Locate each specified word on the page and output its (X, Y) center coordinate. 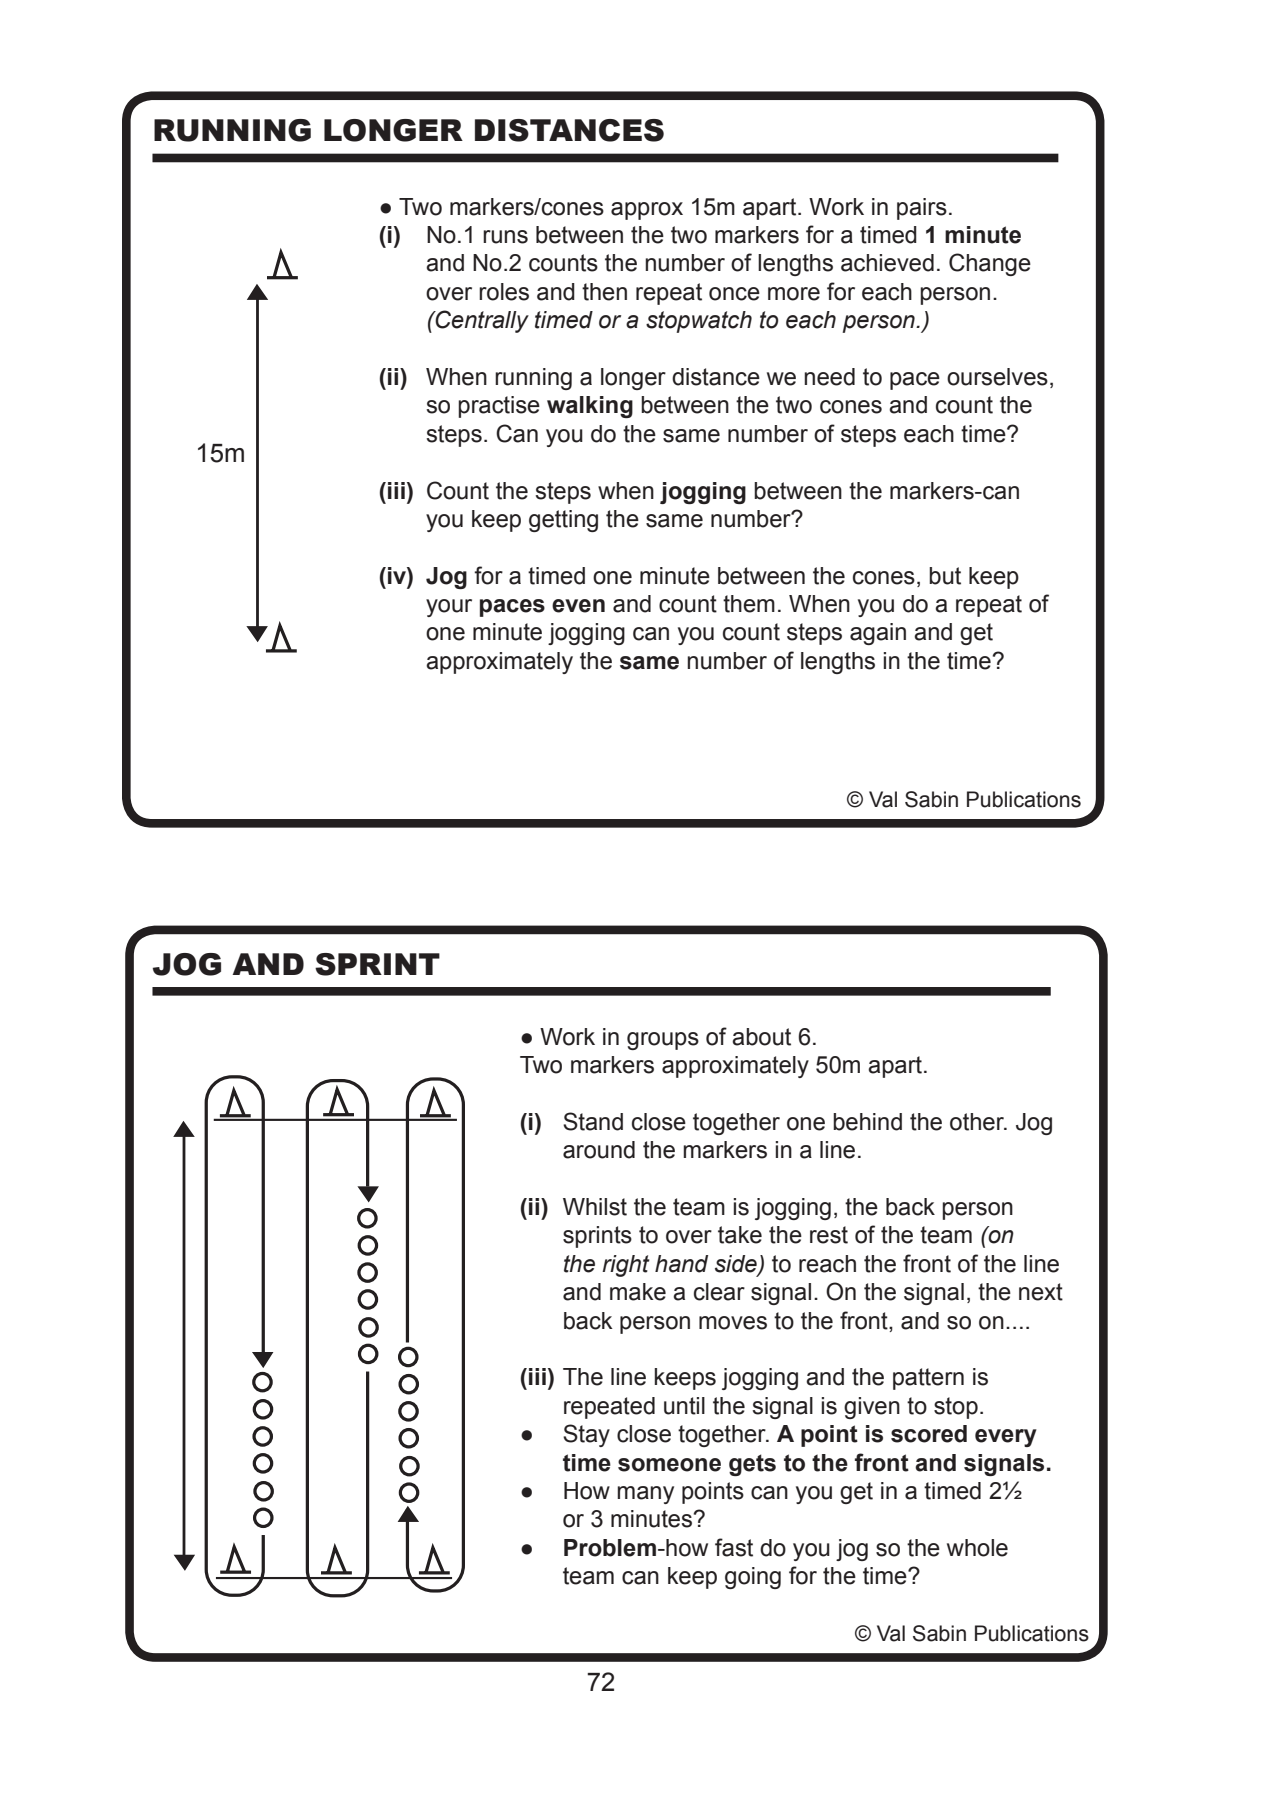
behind (867, 1122)
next (1041, 1292)
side (737, 1264)
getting (563, 521)
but (945, 576)
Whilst (595, 1207)
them (749, 604)
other (978, 1122)
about (761, 1037)
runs (505, 237)
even (578, 606)
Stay (586, 1435)
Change (990, 264)
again (878, 634)
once (734, 294)
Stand (593, 1121)
